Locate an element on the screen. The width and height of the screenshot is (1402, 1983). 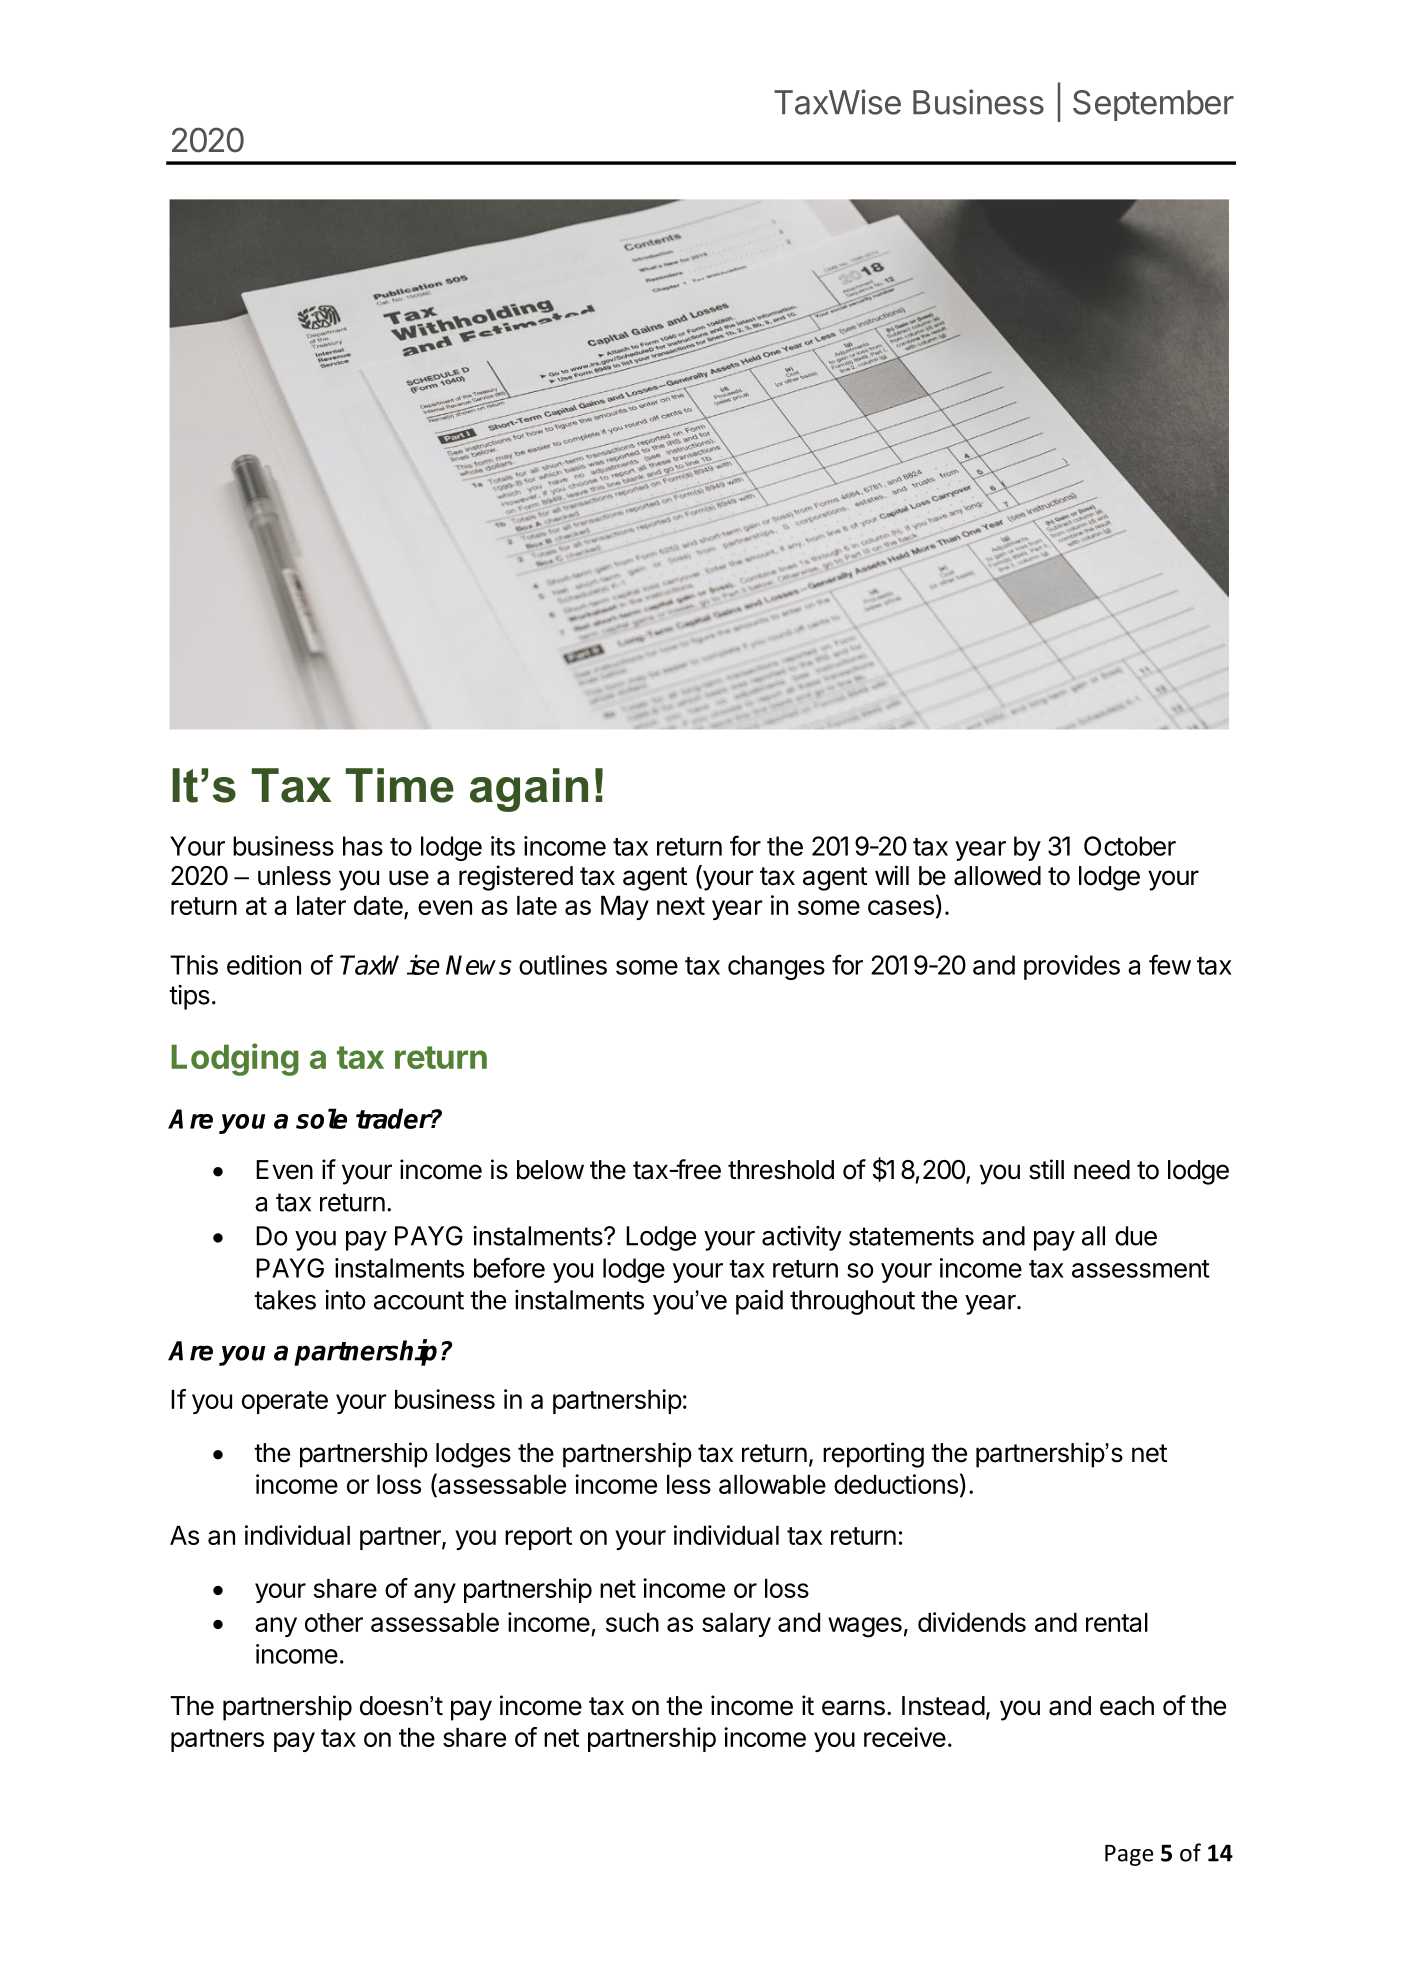
assessment is located at coordinates (1141, 1269).
